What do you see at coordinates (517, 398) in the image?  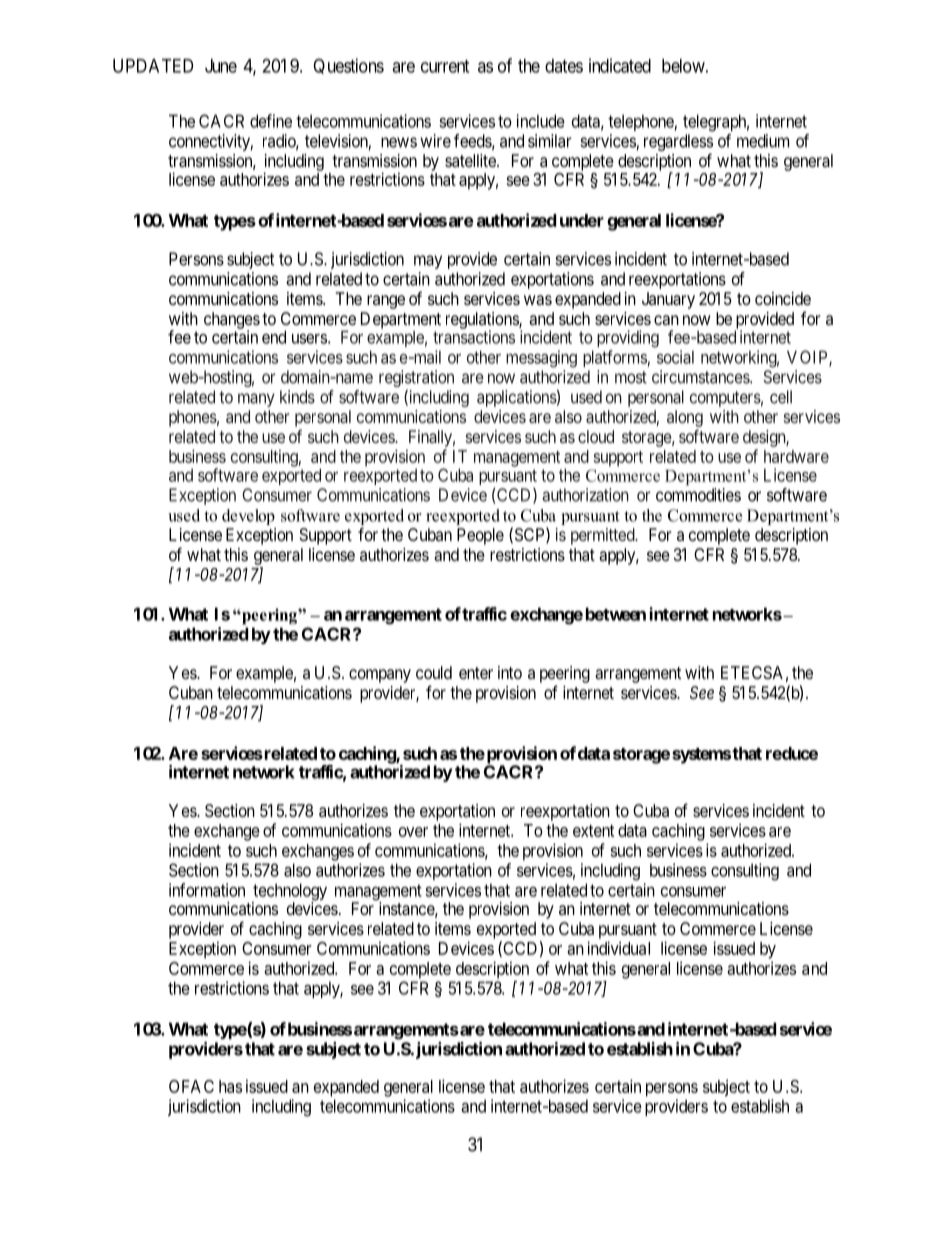 I see `applications` at bounding box center [517, 398].
